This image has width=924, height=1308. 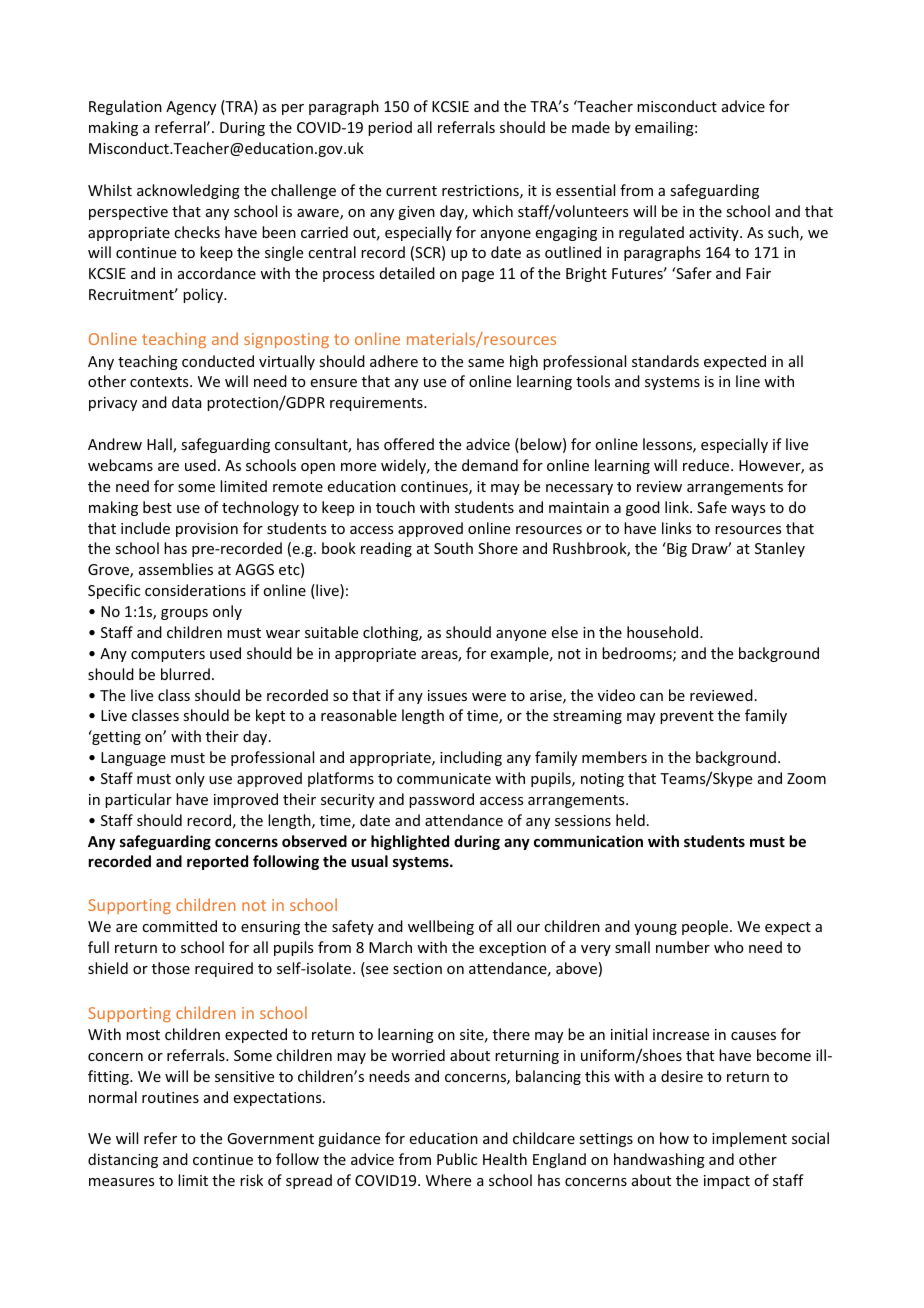 I want to click on wellbeing, so click(x=441, y=927).
